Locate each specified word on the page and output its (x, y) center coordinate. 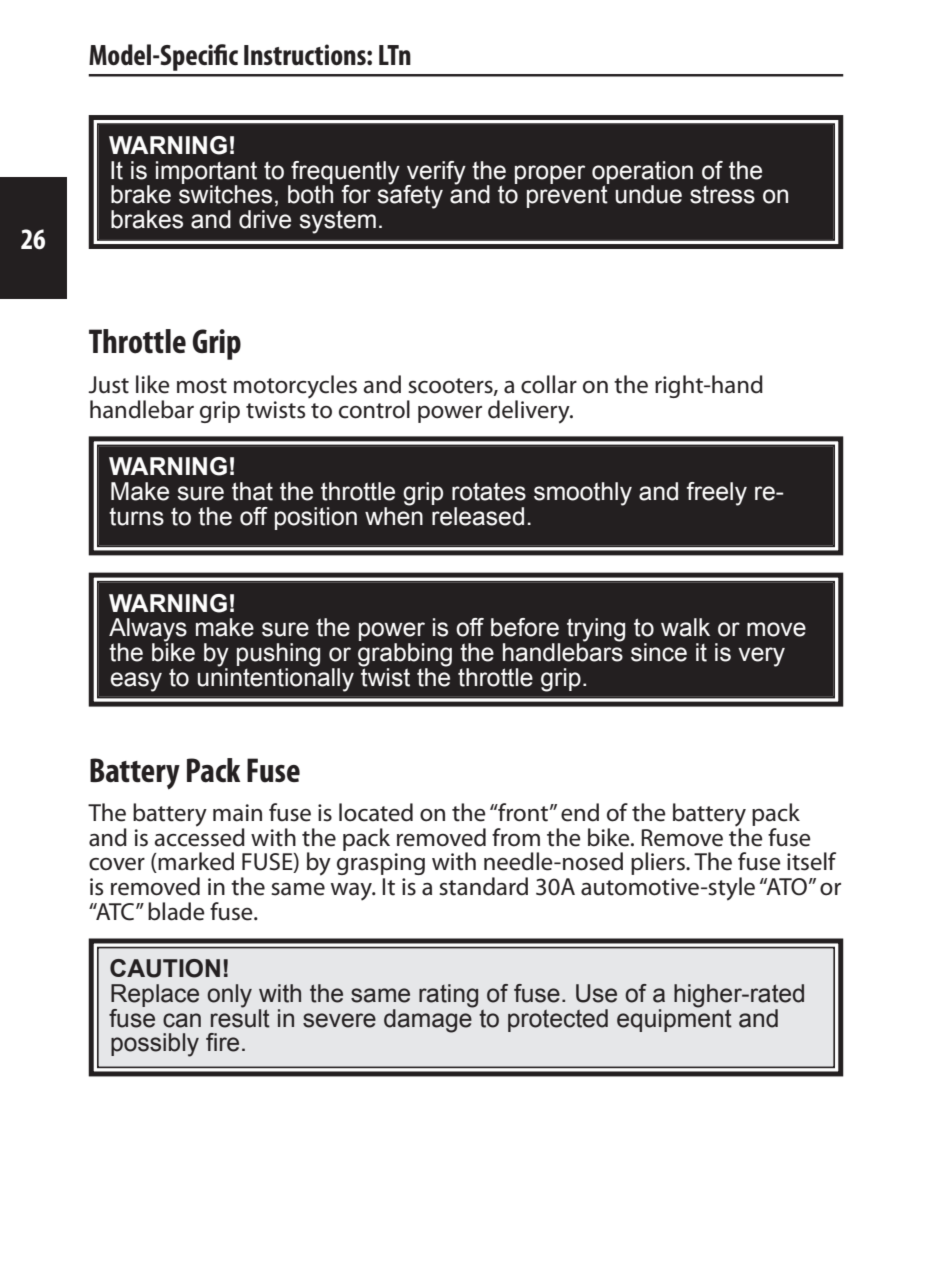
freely (717, 494)
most (202, 386)
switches (225, 193)
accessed (199, 836)
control (374, 409)
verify (436, 173)
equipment (674, 1019)
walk (685, 627)
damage (429, 1020)
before (525, 627)
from (516, 837)
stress (722, 195)
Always (148, 631)
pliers (659, 863)
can (182, 1020)
